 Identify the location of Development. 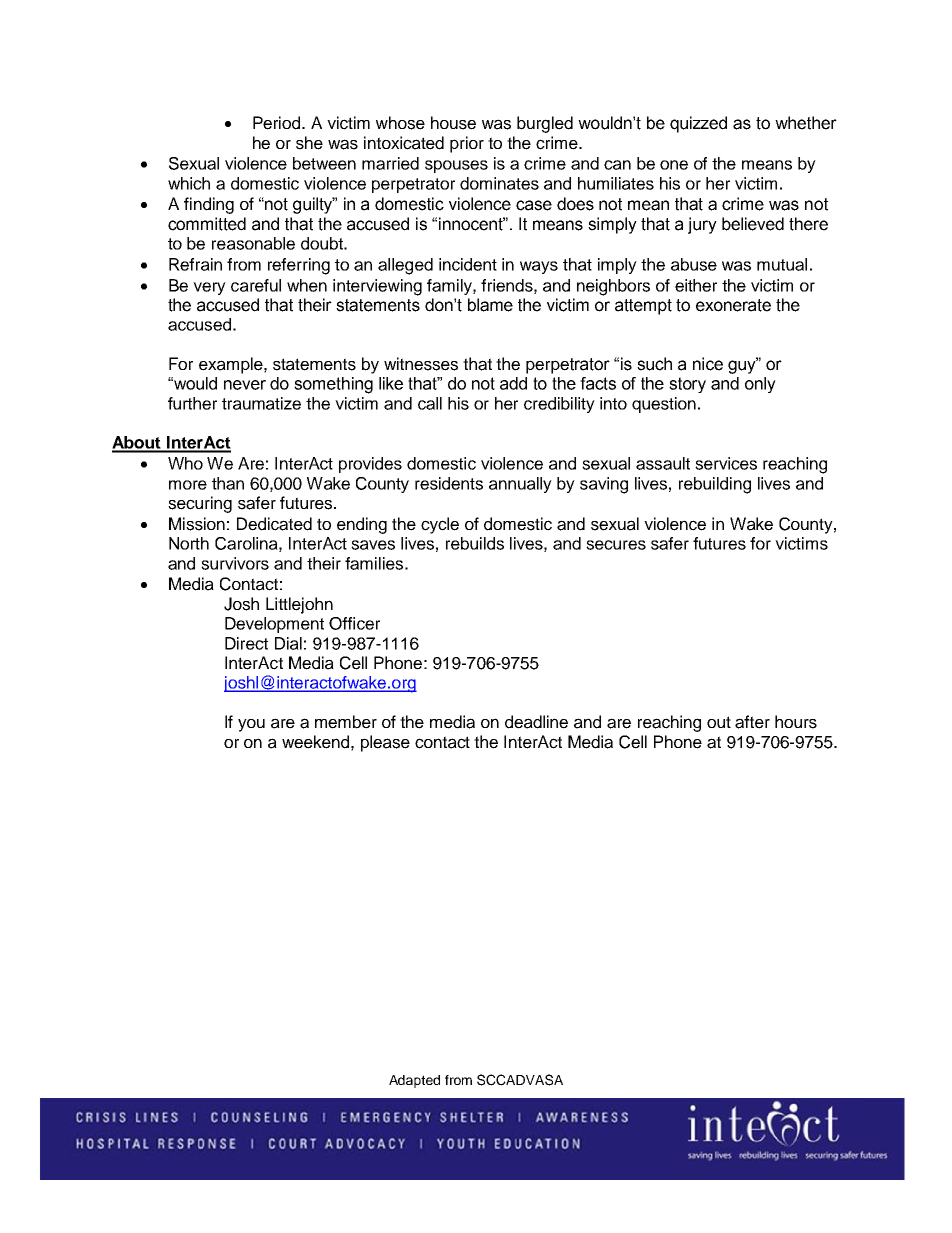
(274, 625).
